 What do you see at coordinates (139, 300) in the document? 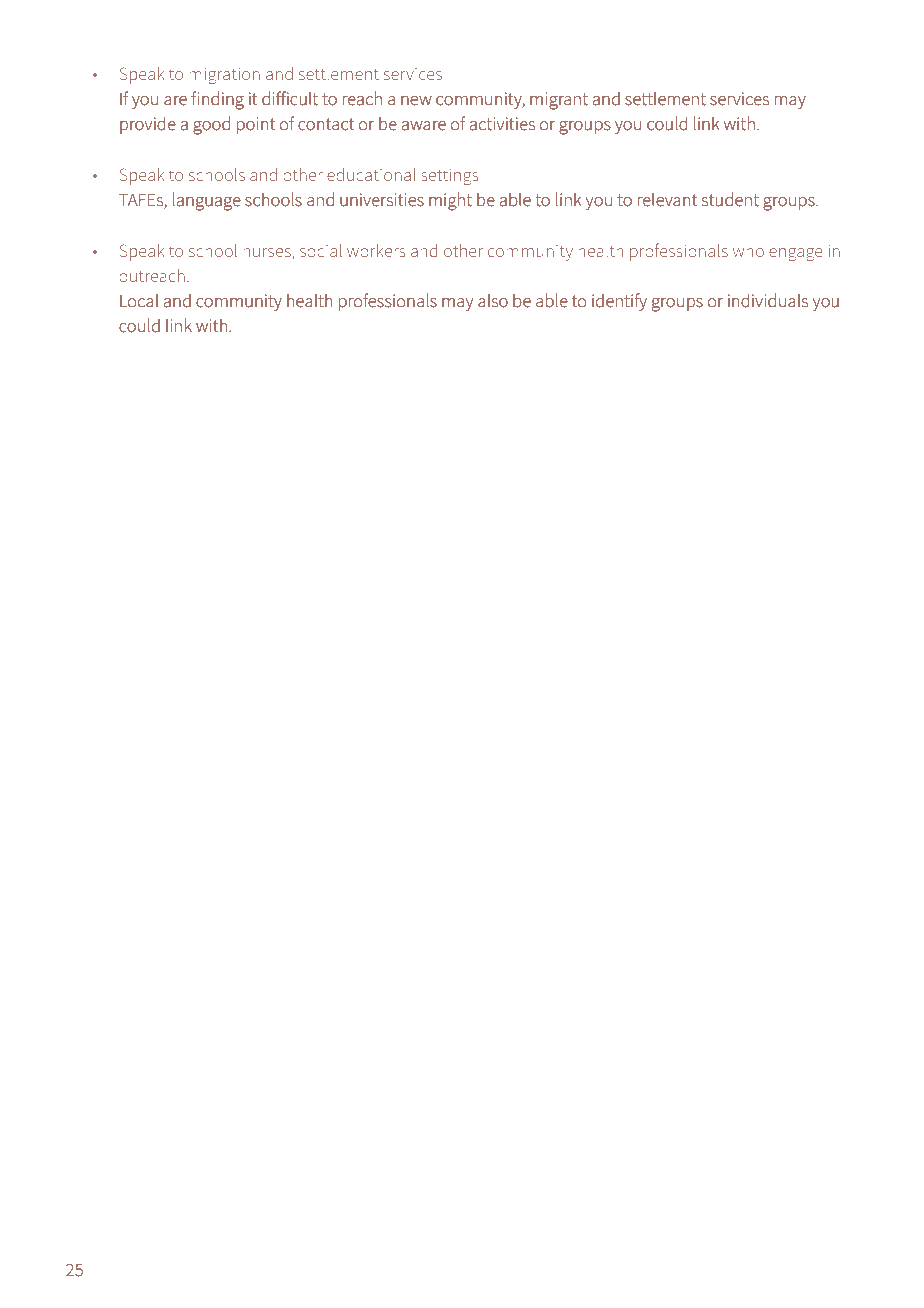
I see `Local` at bounding box center [139, 300].
